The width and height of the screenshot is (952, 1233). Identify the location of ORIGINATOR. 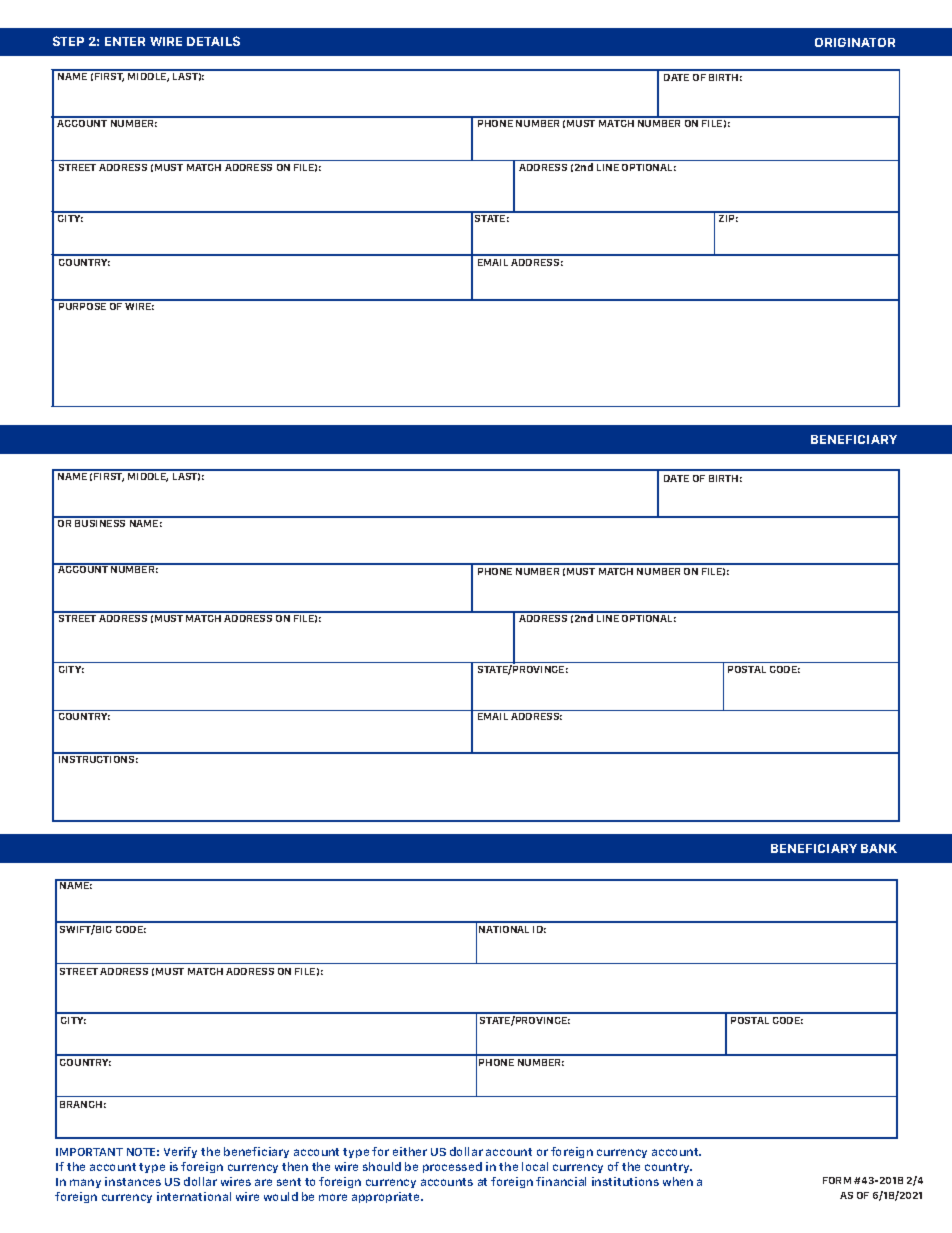
(855, 42).
